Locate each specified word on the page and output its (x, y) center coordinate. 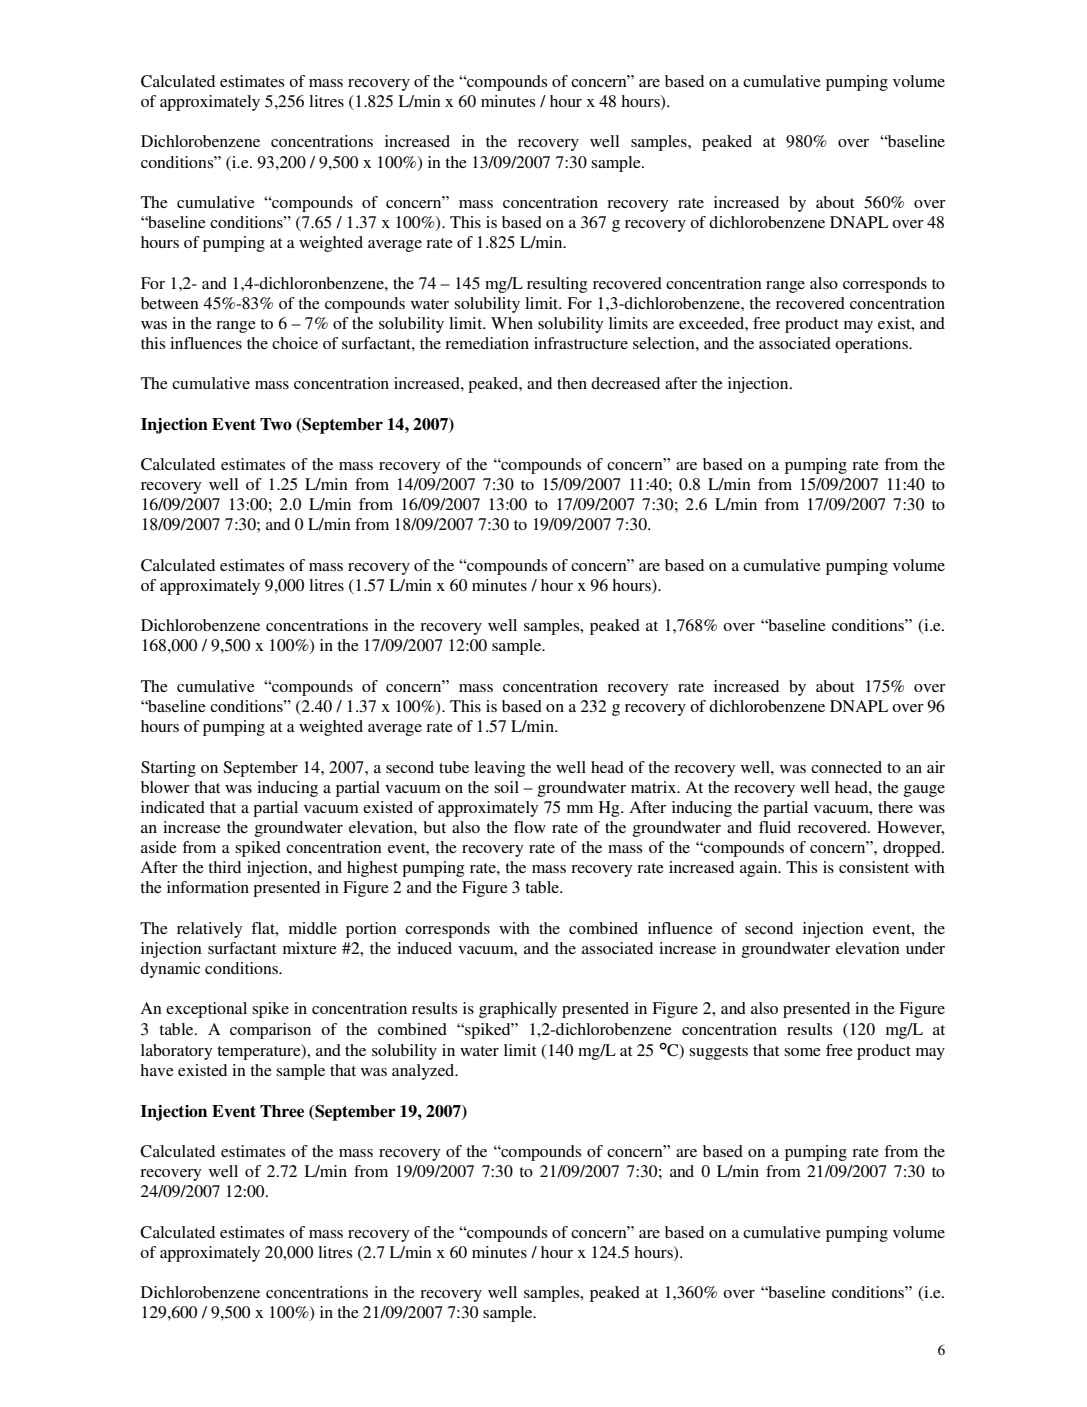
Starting (168, 769)
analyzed (424, 1072)
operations (872, 345)
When (512, 323)
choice (295, 343)
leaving (499, 769)
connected (846, 767)
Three (282, 1111)
